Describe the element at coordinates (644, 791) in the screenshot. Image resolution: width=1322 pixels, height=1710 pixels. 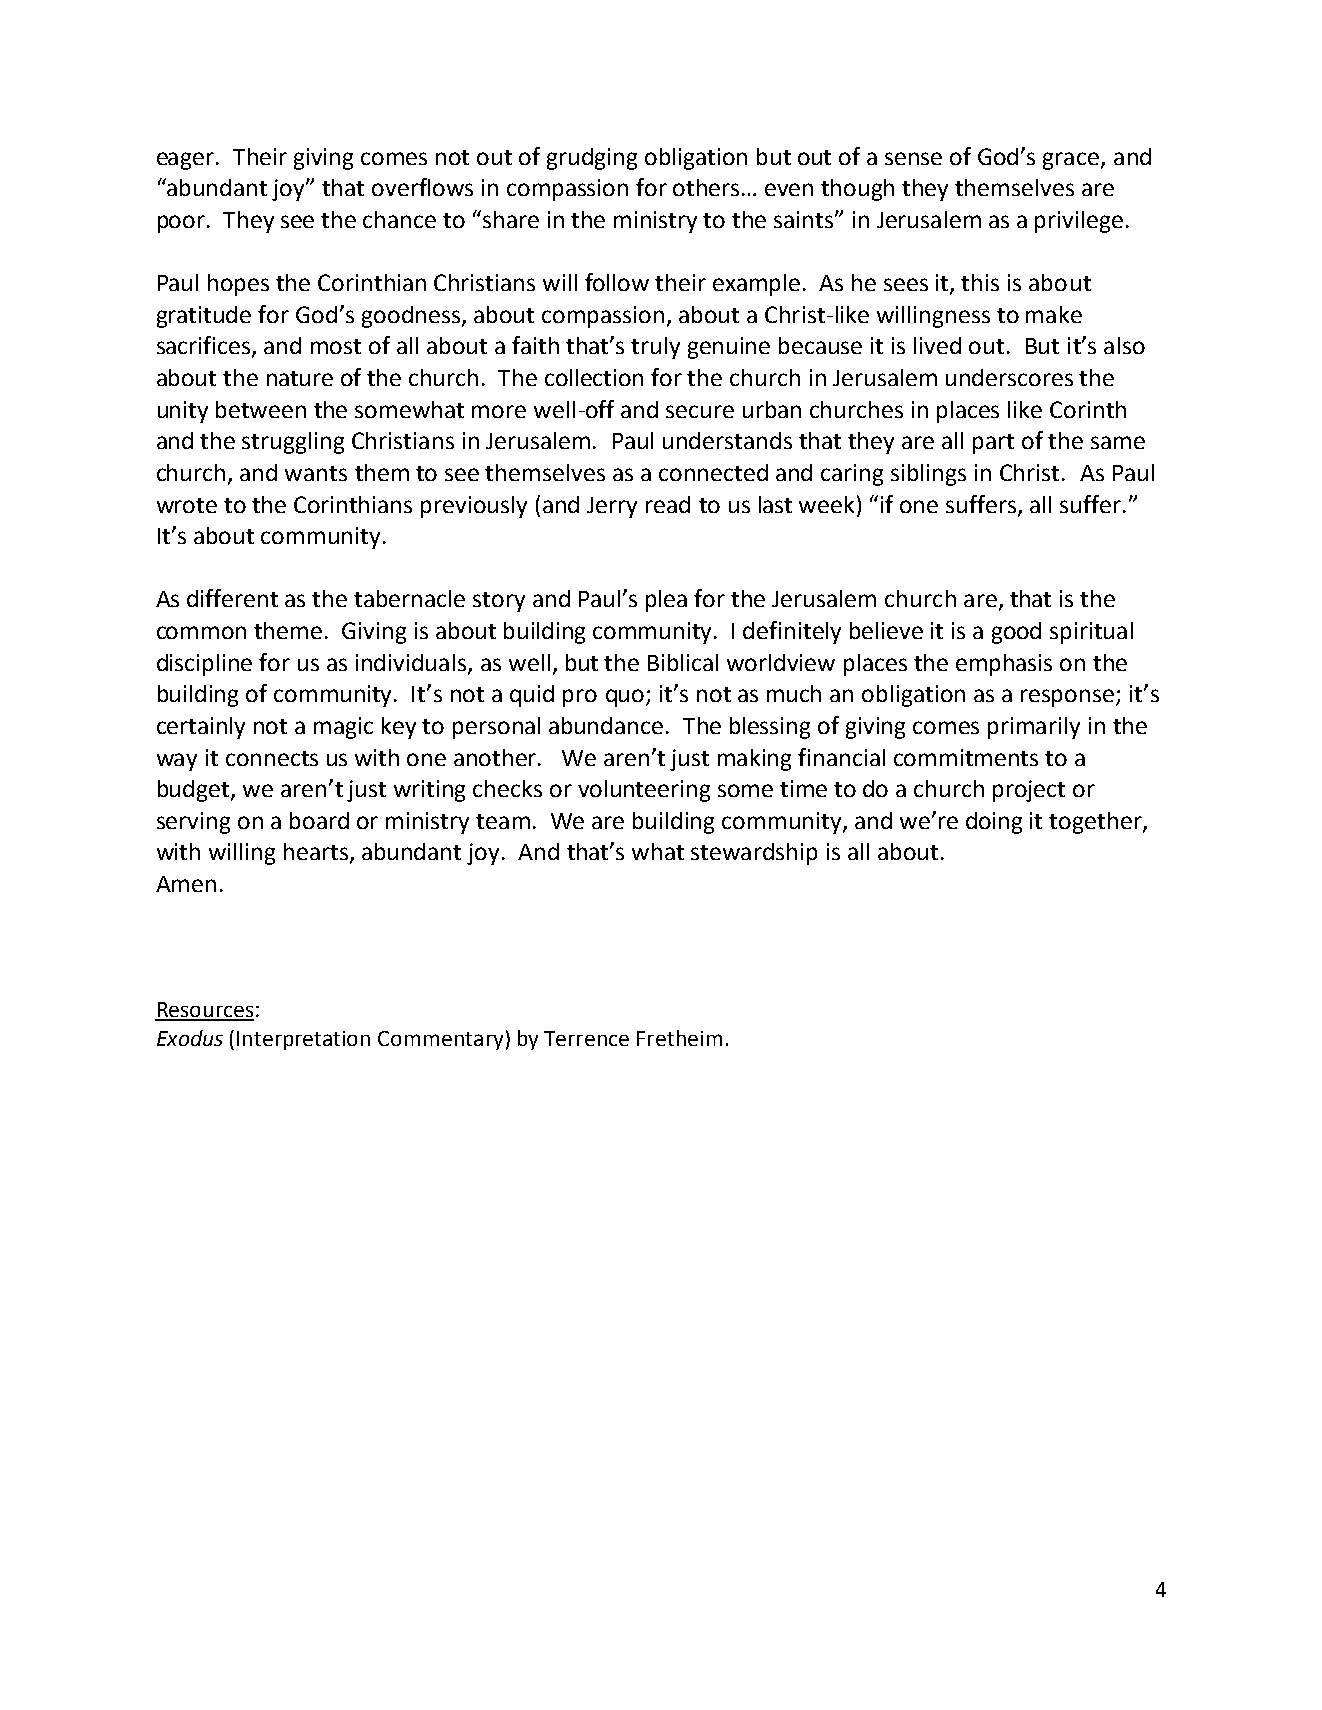
I see `volunteering` at that location.
